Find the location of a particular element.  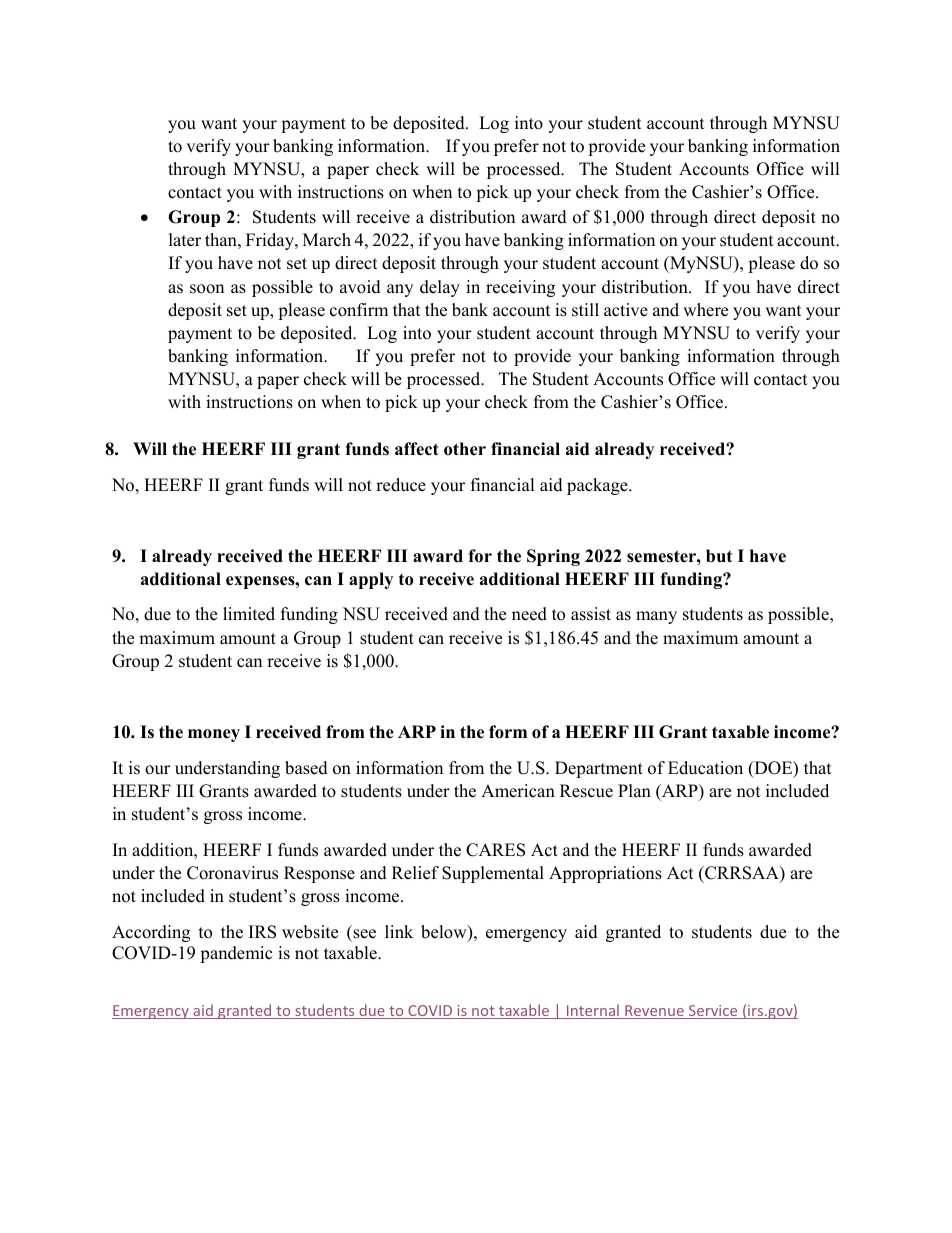

pandemic is located at coordinates (236, 954).
